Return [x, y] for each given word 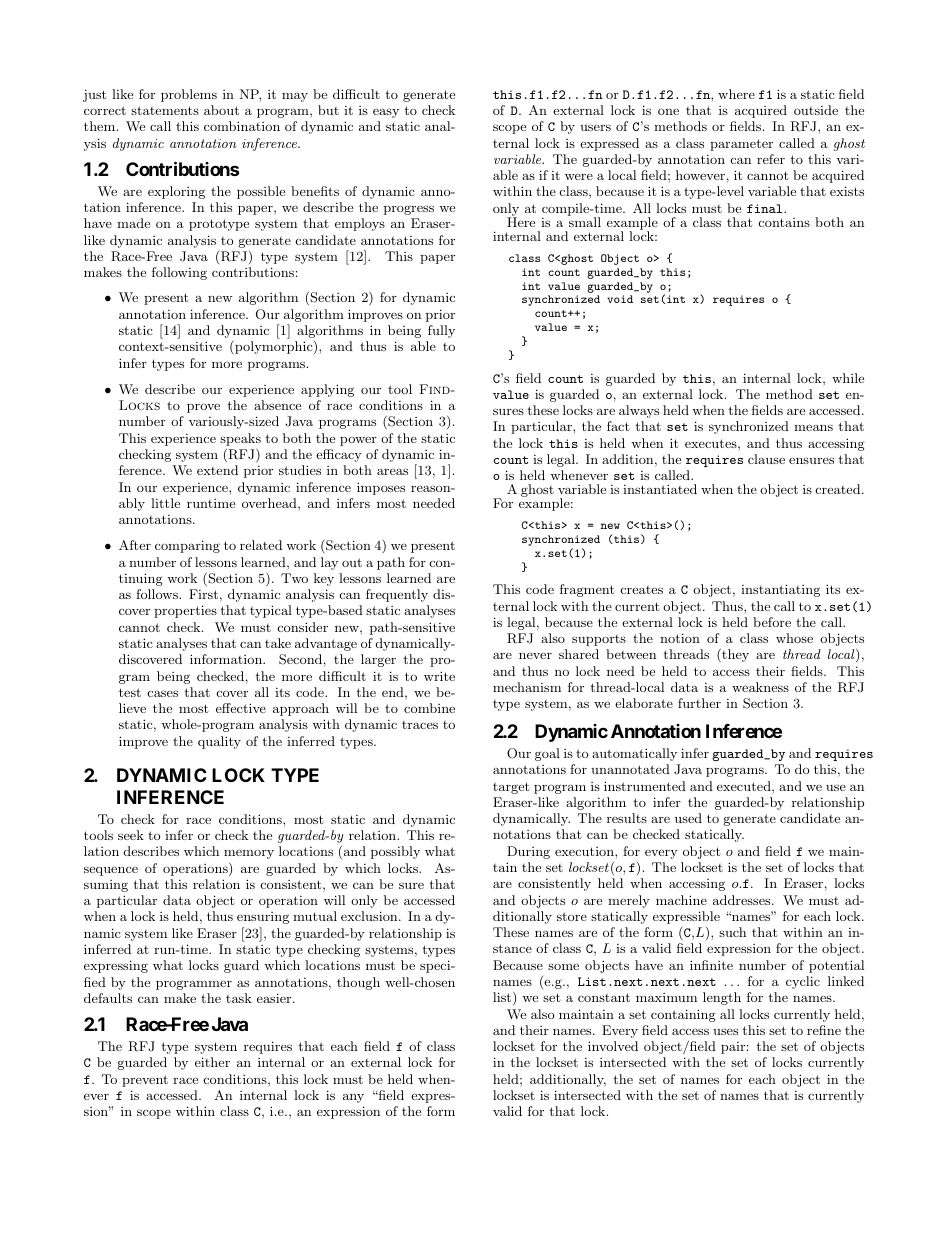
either [212, 1062]
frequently [397, 595]
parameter [741, 145]
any [353, 1098]
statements [165, 110]
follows [158, 594]
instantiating [780, 590]
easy [386, 113]
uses [725, 1031]
